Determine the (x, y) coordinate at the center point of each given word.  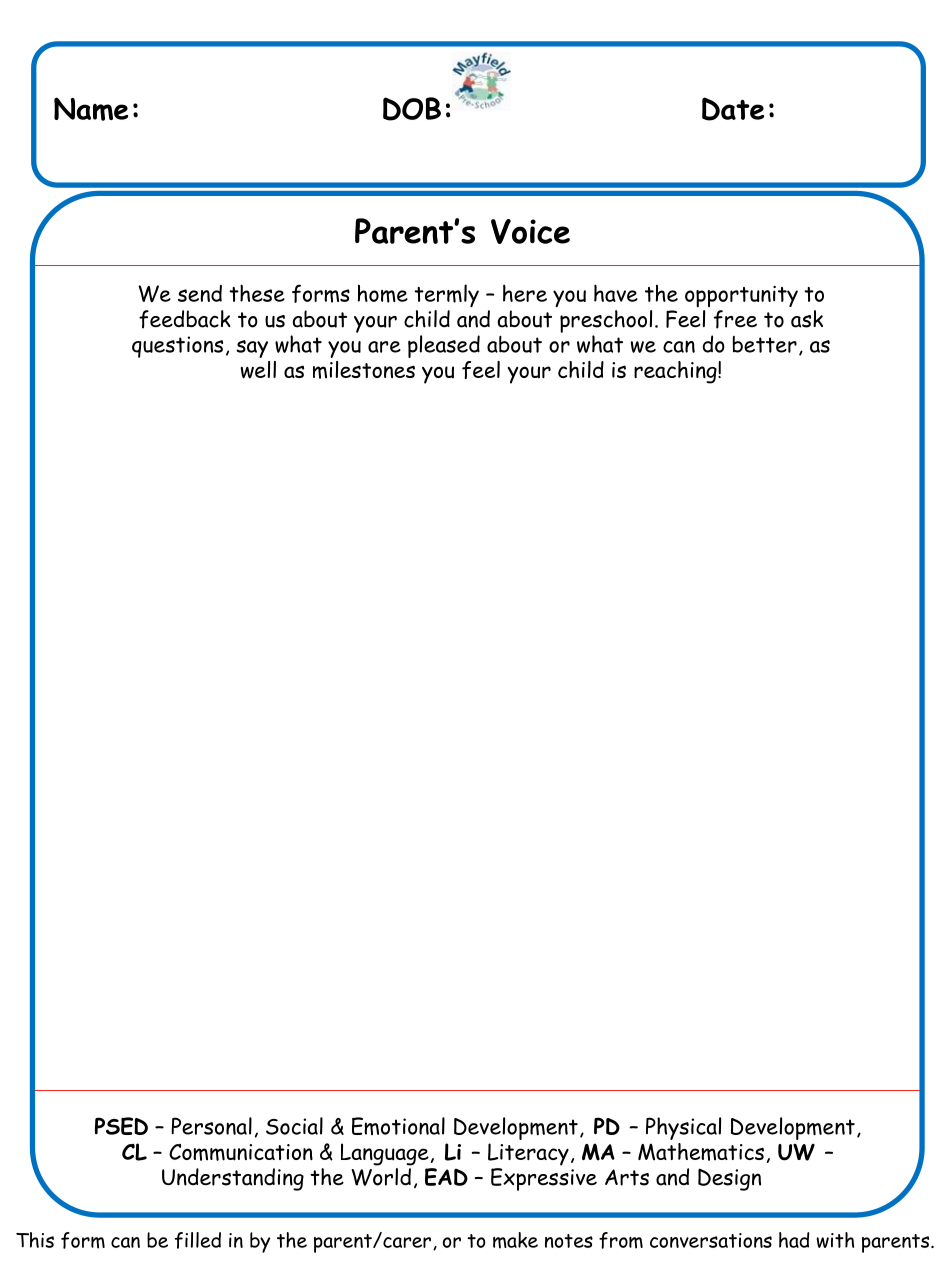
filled (198, 1240)
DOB (412, 109)
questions (177, 347)
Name (91, 109)
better (765, 344)
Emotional (398, 1126)
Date (733, 109)
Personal (211, 1126)
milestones (364, 370)
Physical (683, 1128)
